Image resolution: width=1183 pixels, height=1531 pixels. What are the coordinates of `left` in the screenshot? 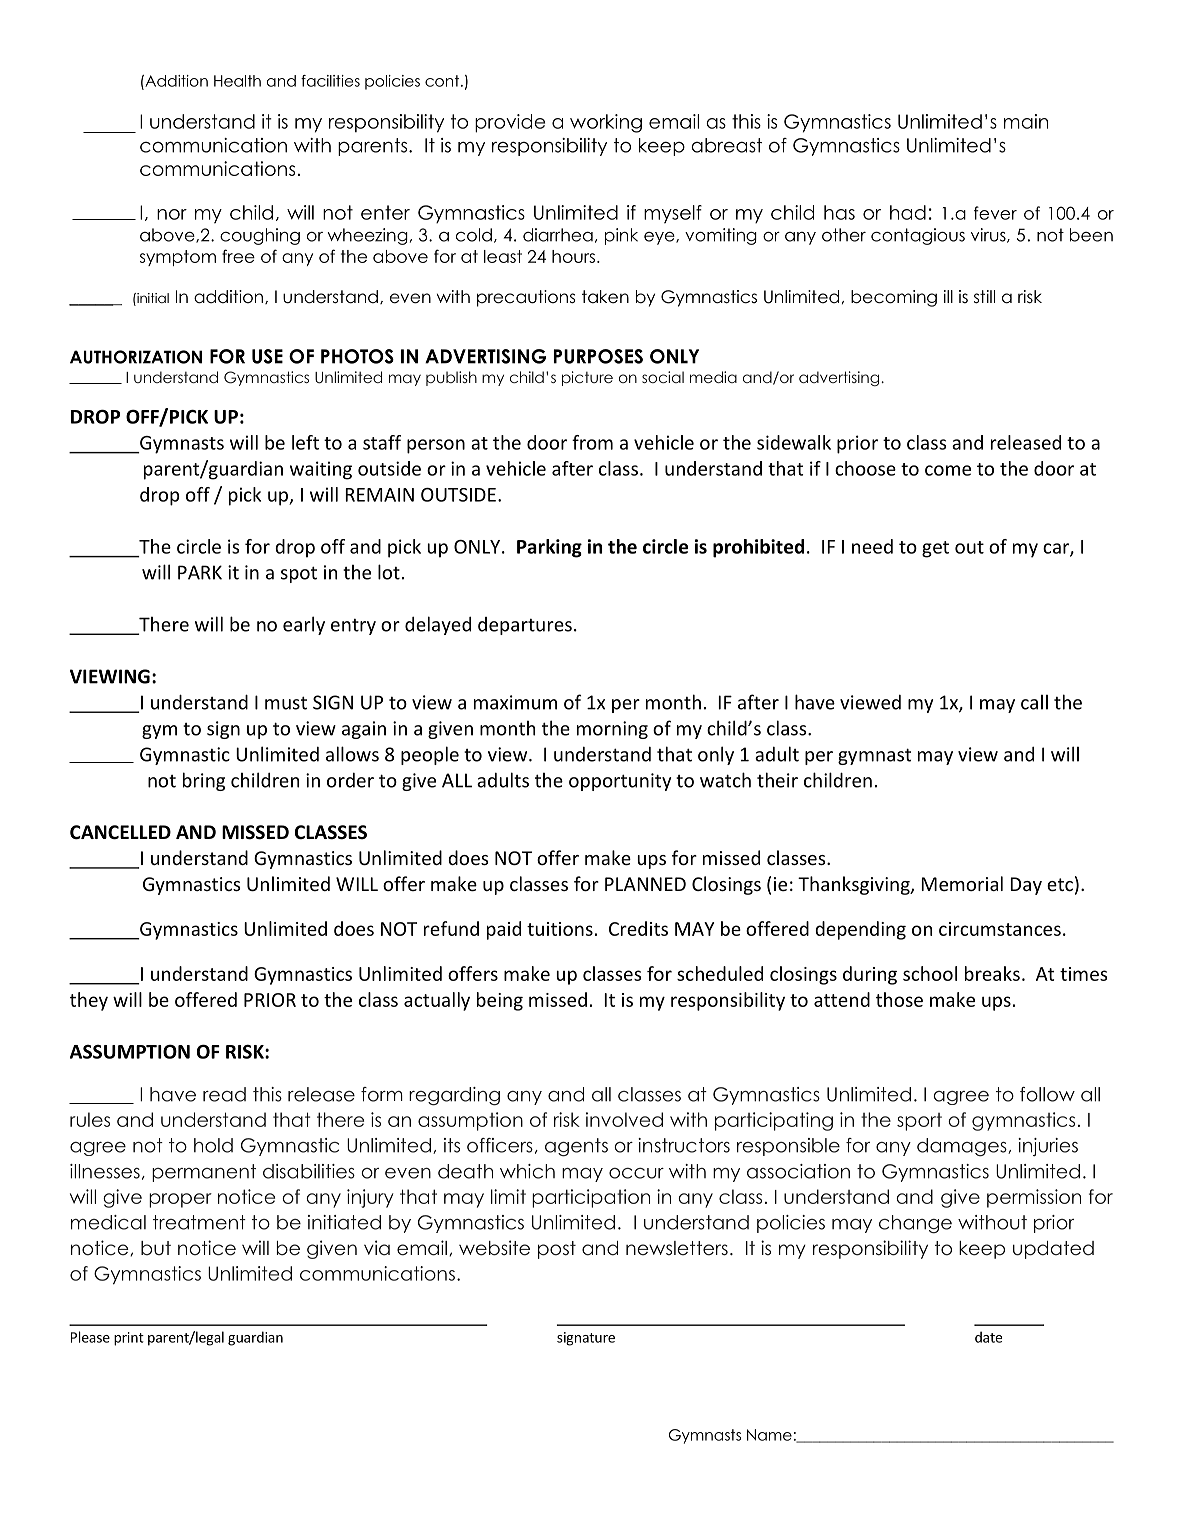 It's located at (305, 442).
